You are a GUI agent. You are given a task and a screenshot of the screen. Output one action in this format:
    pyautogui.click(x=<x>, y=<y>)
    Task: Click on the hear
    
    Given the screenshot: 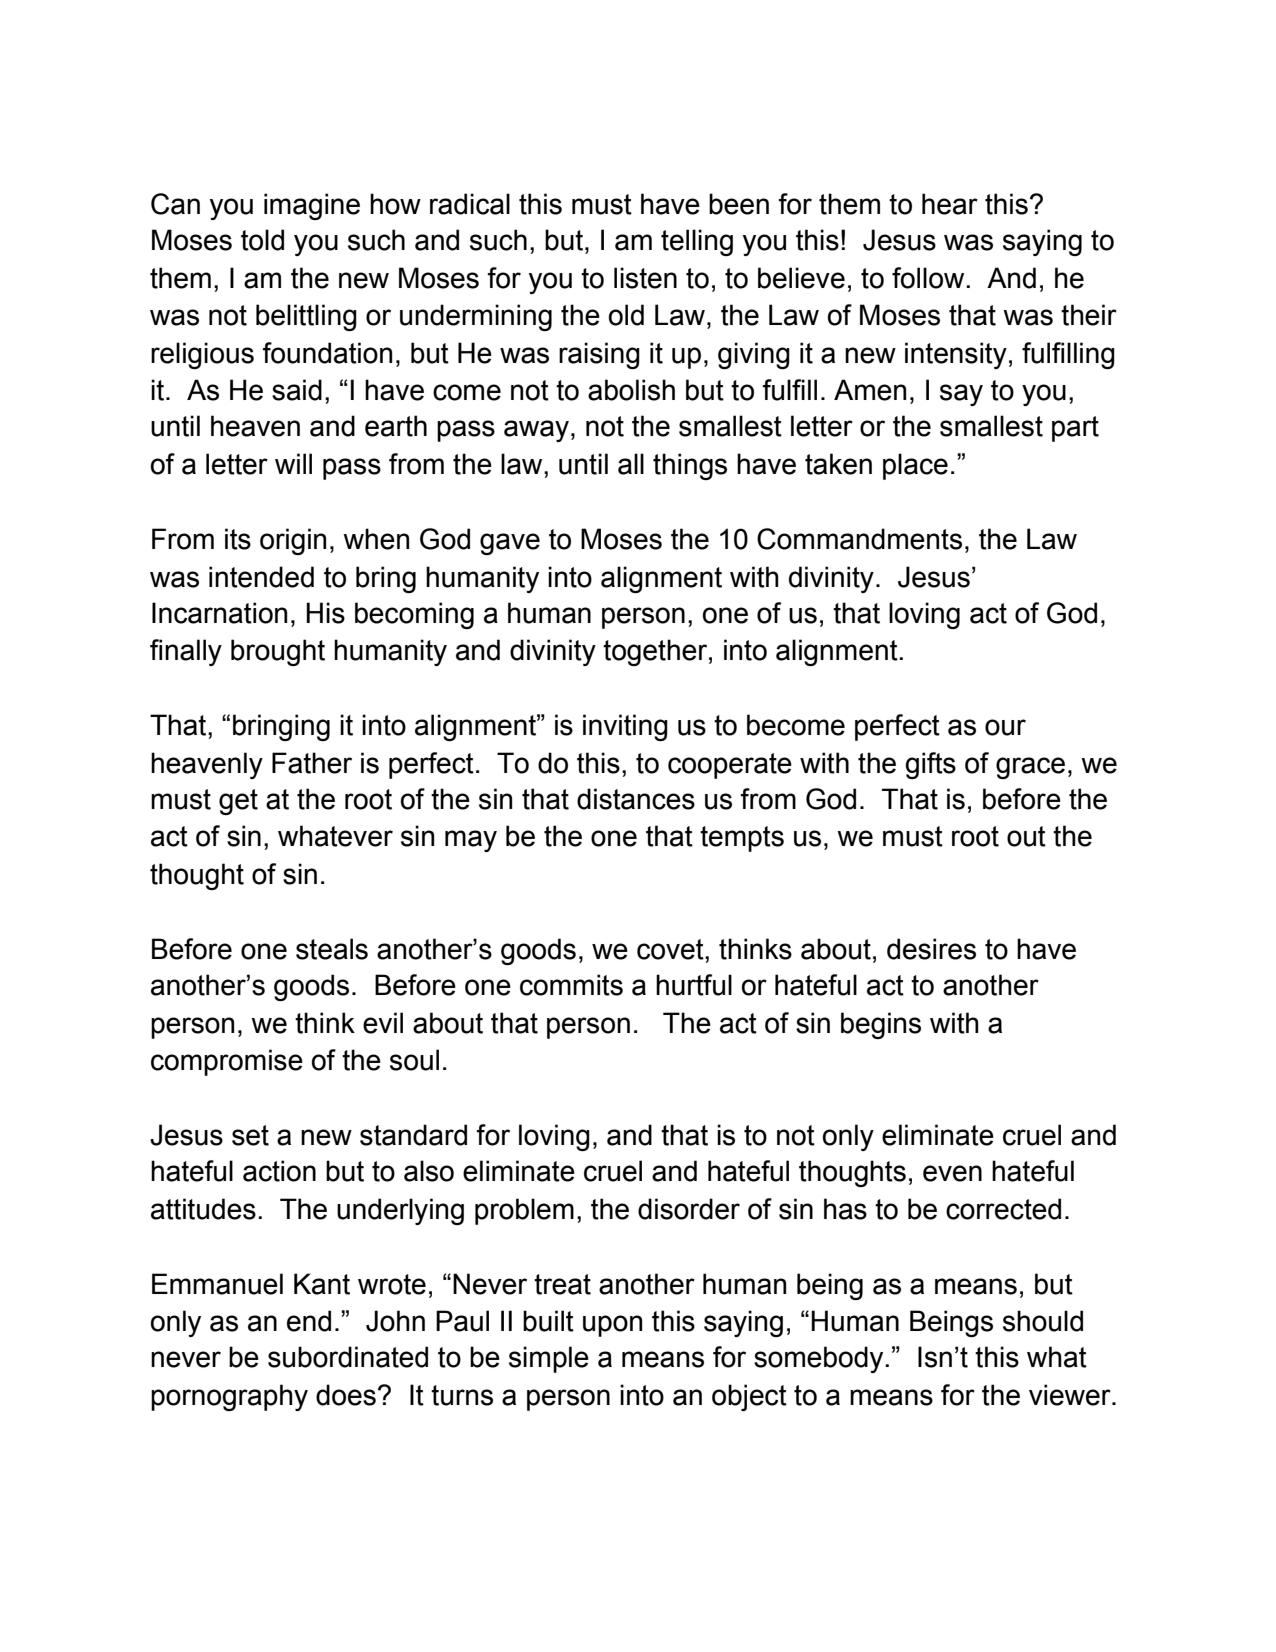 What is the action you would take?
    pyautogui.click(x=950, y=204)
